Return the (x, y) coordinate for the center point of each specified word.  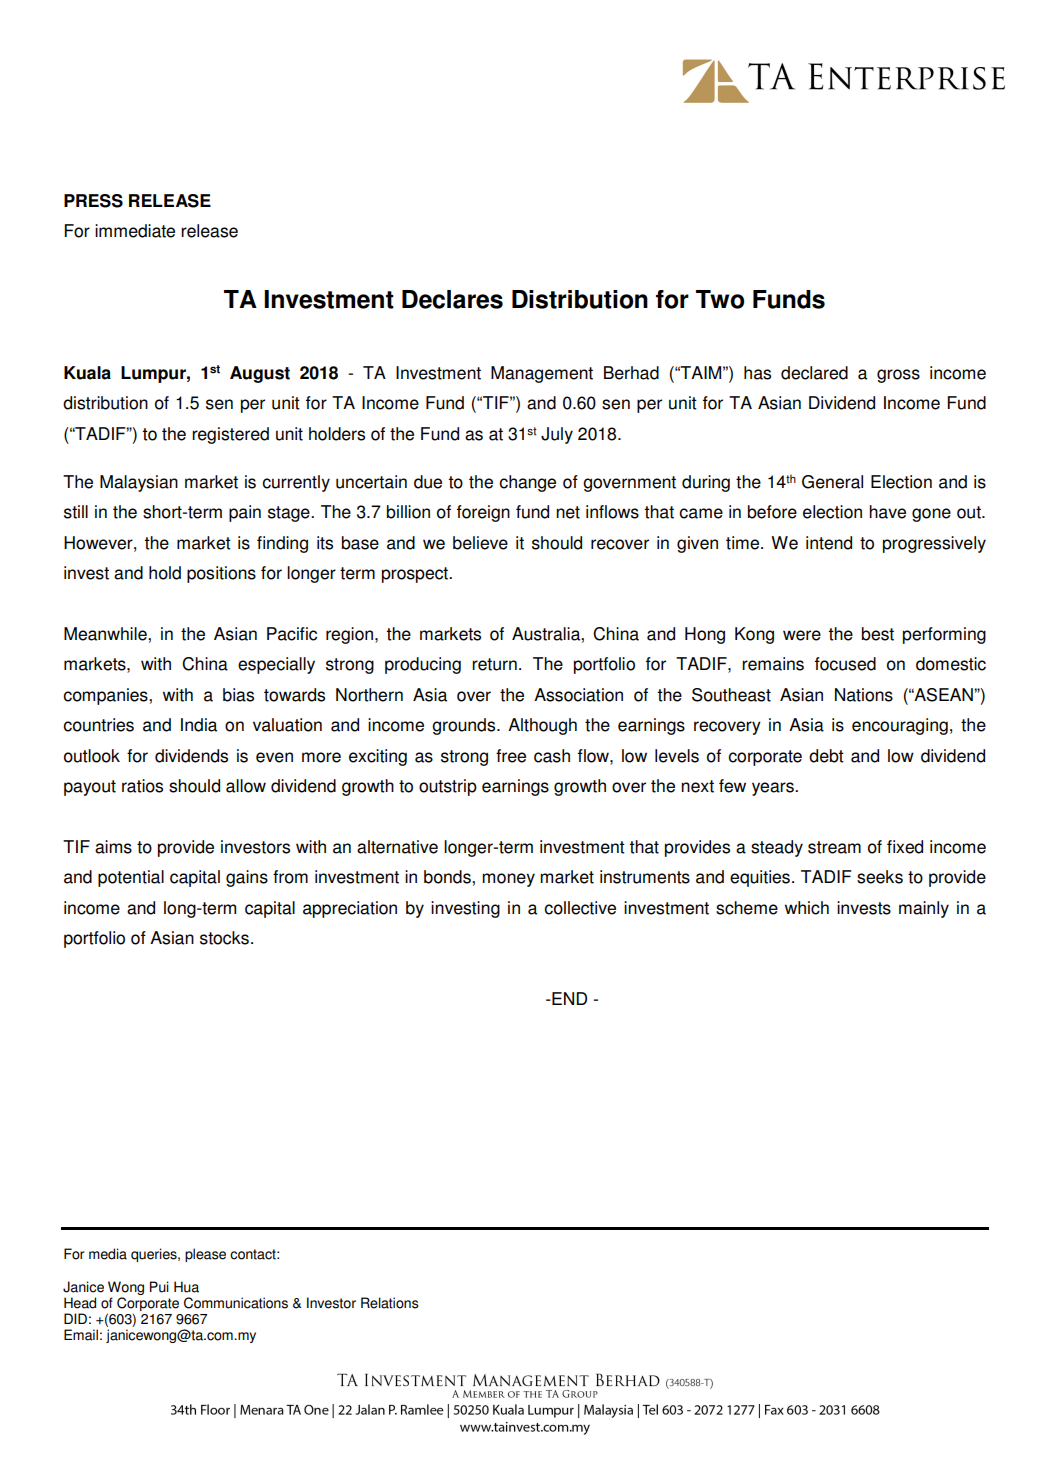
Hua (186, 1287)
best (878, 634)
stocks (224, 938)
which (807, 908)
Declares (452, 299)
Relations (390, 1303)
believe (480, 543)
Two (720, 299)
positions (221, 574)
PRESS (93, 201)
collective (580, 908)
